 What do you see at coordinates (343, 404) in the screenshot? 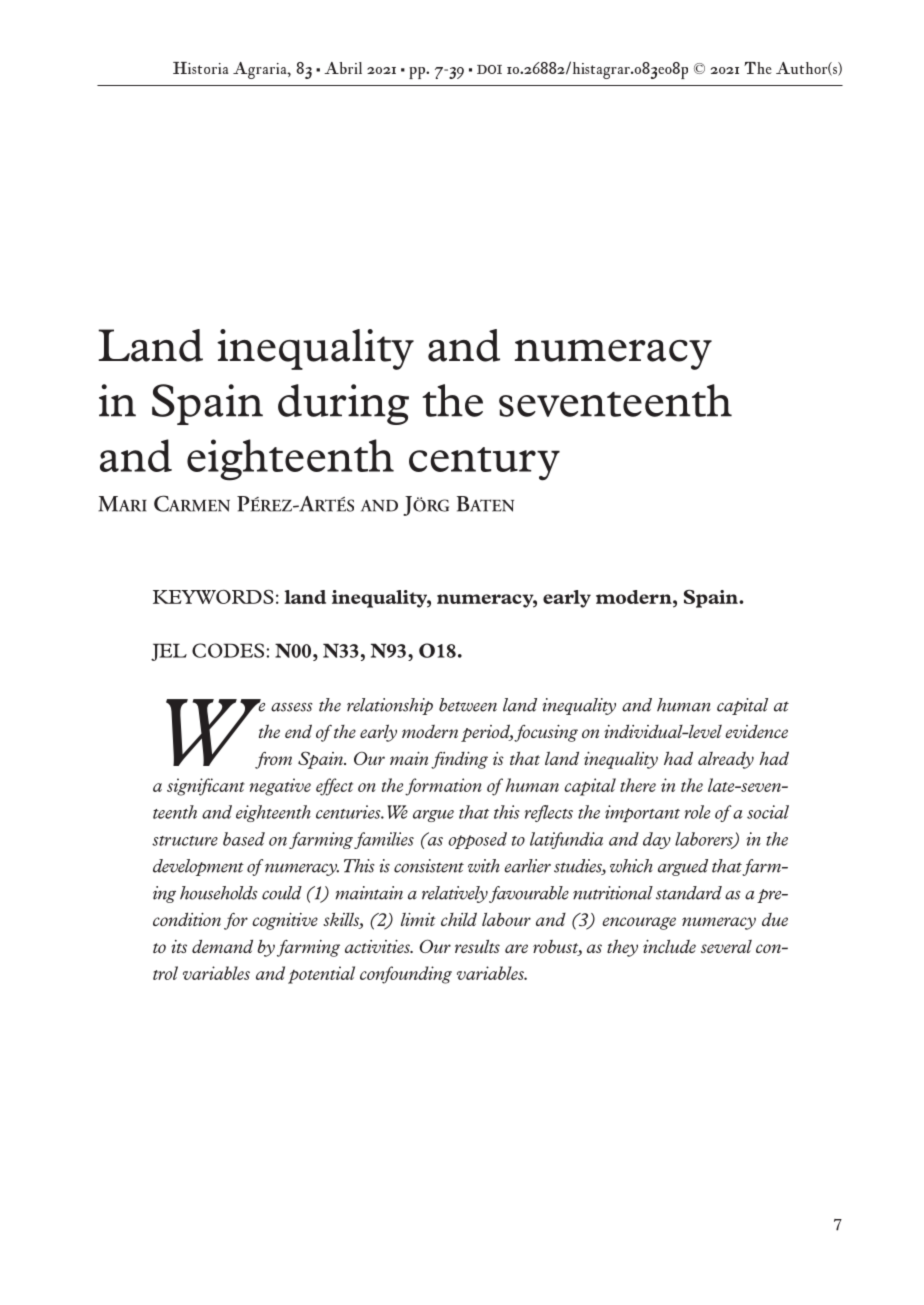
I see `during` at bounding box center [343, 404].
